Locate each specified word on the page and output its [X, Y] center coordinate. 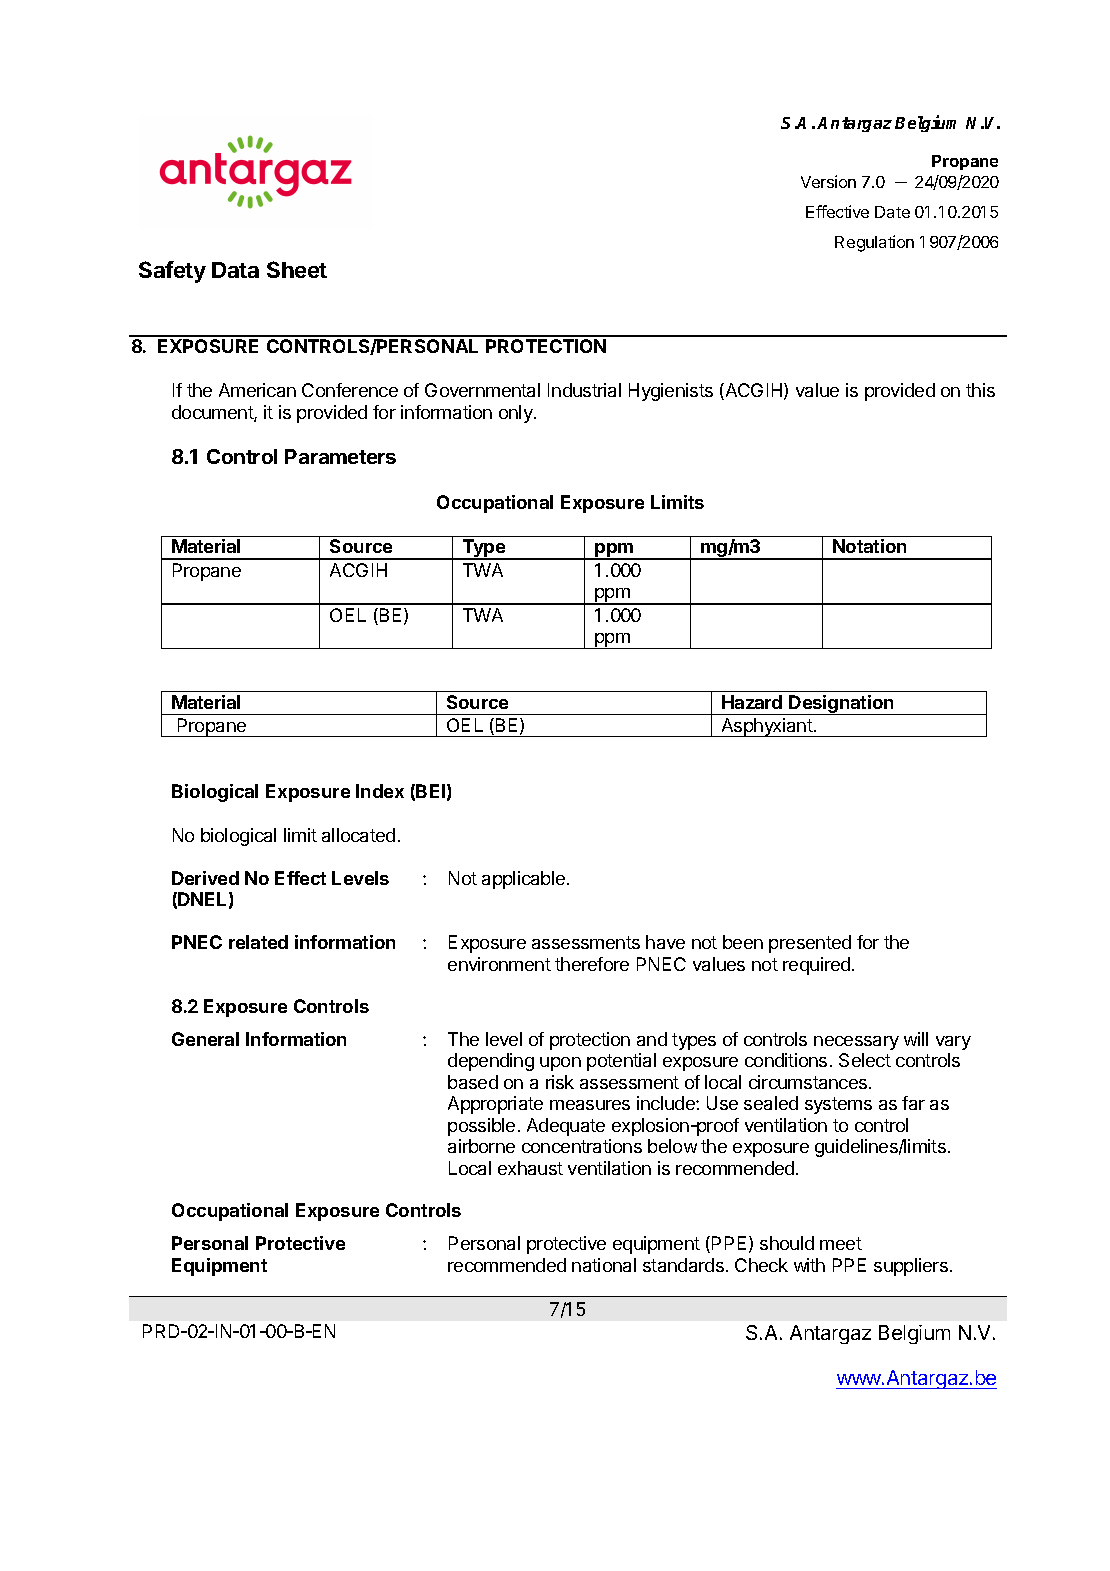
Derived [205, 878]
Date [892, 212]
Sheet [297, 269]
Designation [841, 705]
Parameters [340, 456]
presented [810, 944]
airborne [481, 1146]
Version [828, 181]
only [517, 414]
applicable [523, 880]
